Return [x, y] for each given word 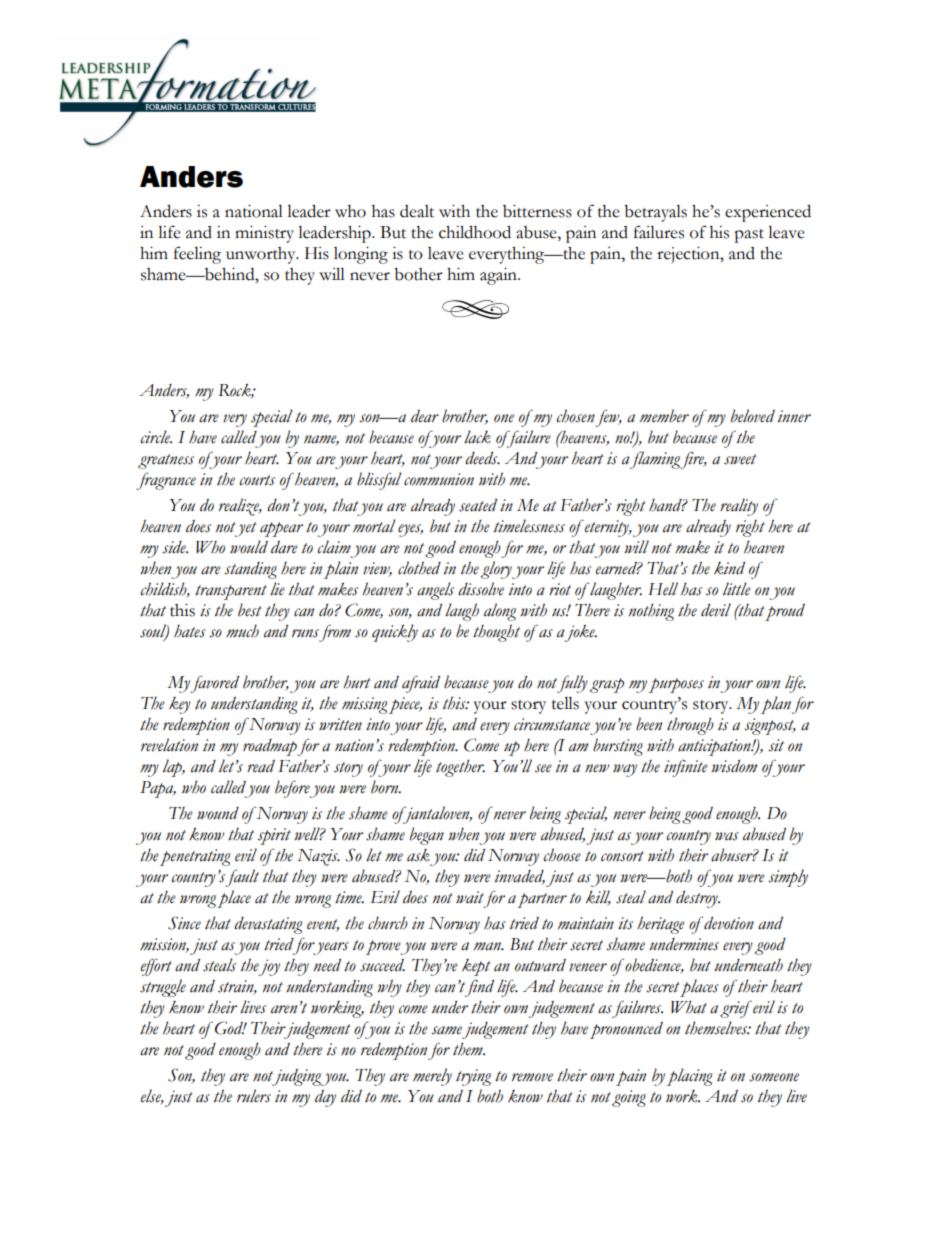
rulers [254, 1096]
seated [478, 505]
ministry [264, 234]
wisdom [734, 766]
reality [739, 507]
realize [240, 507]
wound [218, 813]
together [460, 768]
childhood [475, 232]
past [749, 236]
